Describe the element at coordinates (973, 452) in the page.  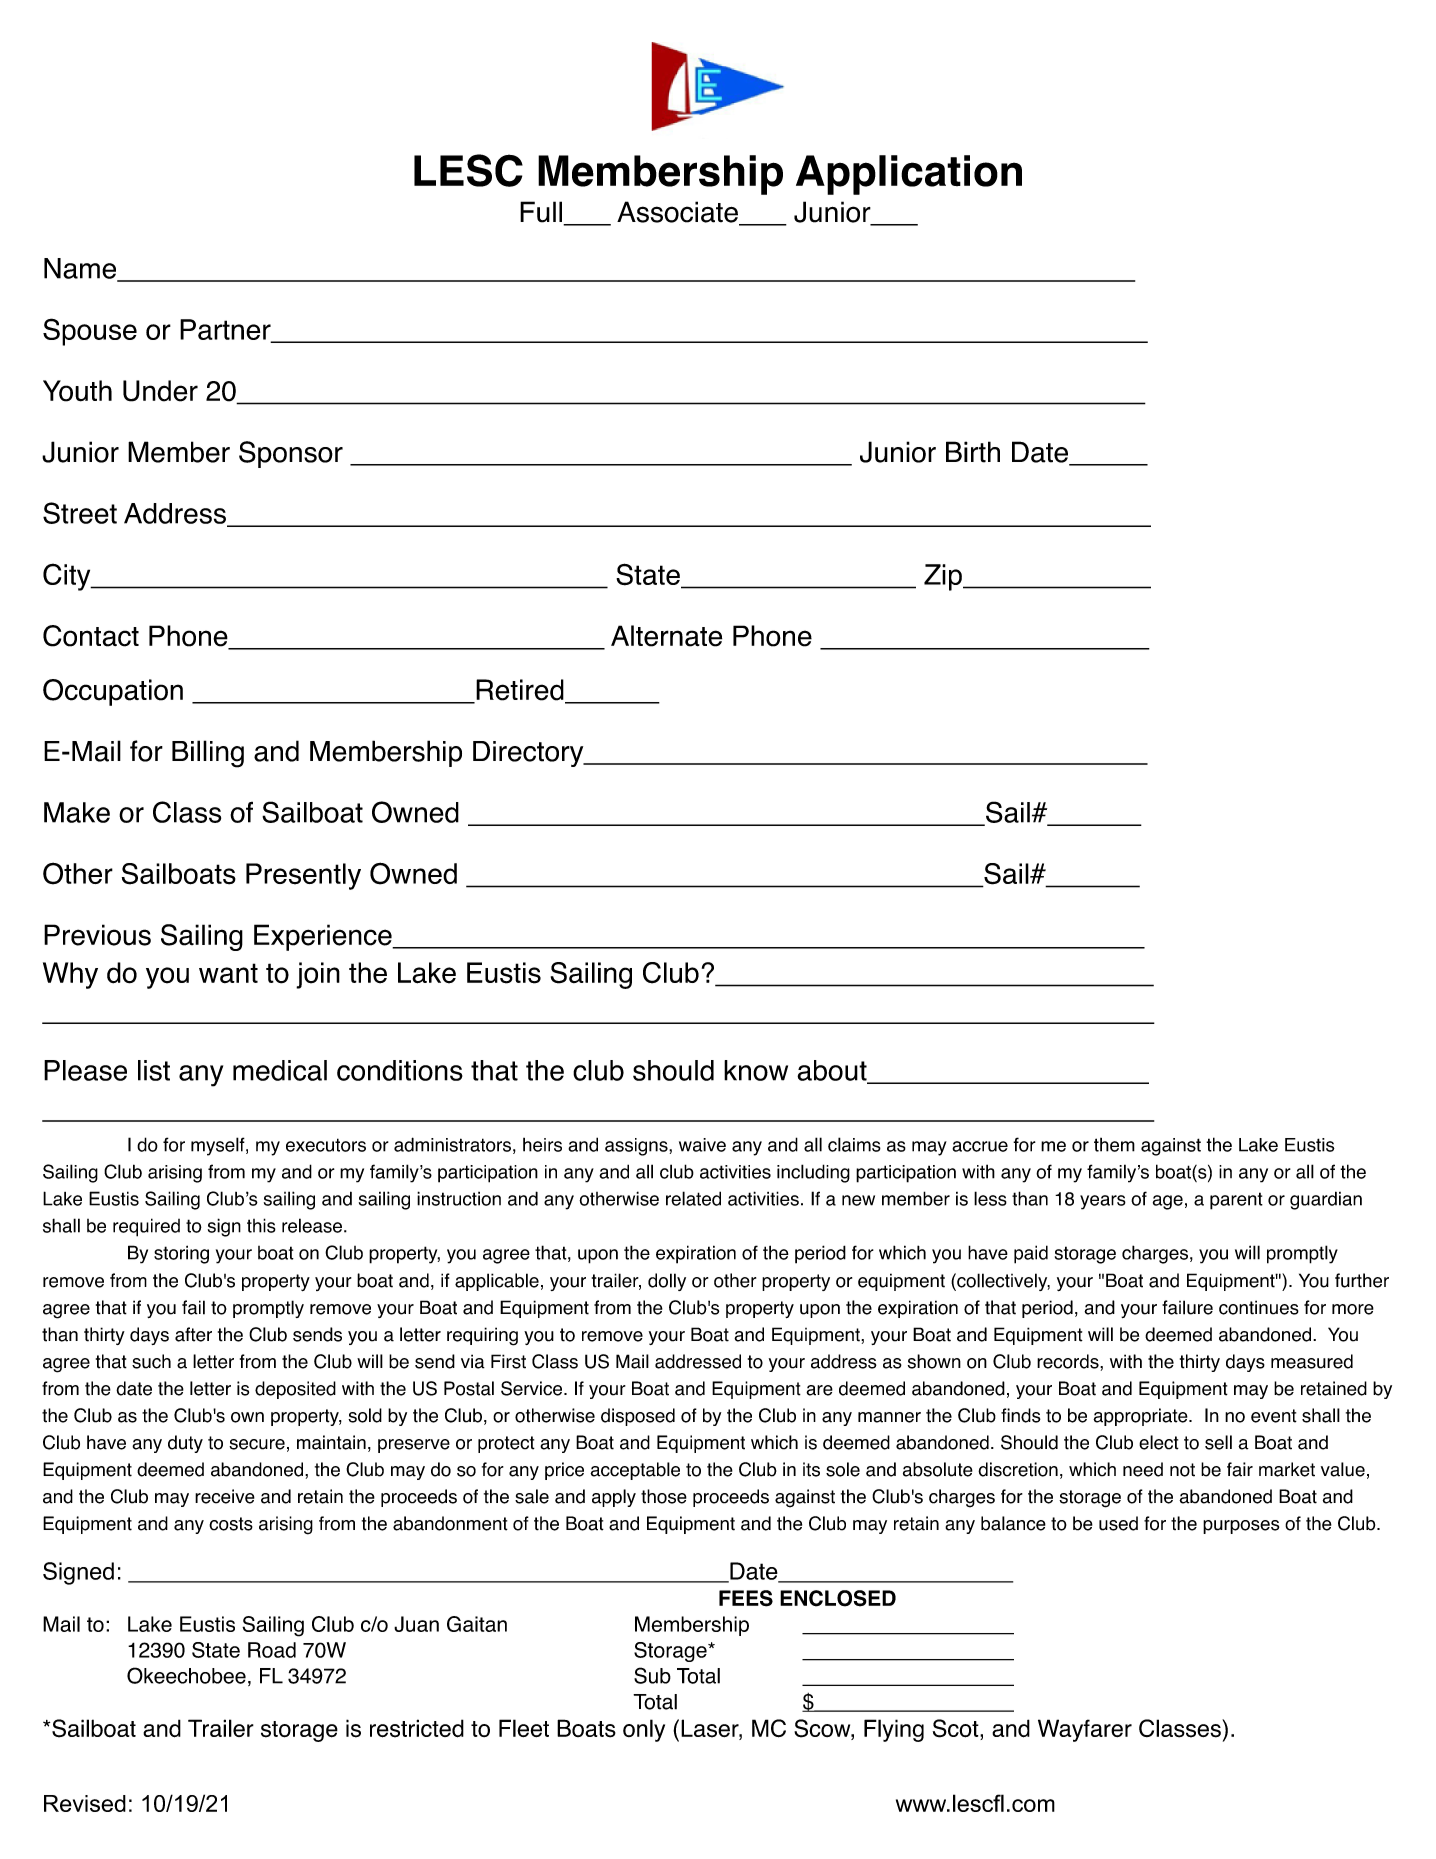
I see `Birth` at that location.
